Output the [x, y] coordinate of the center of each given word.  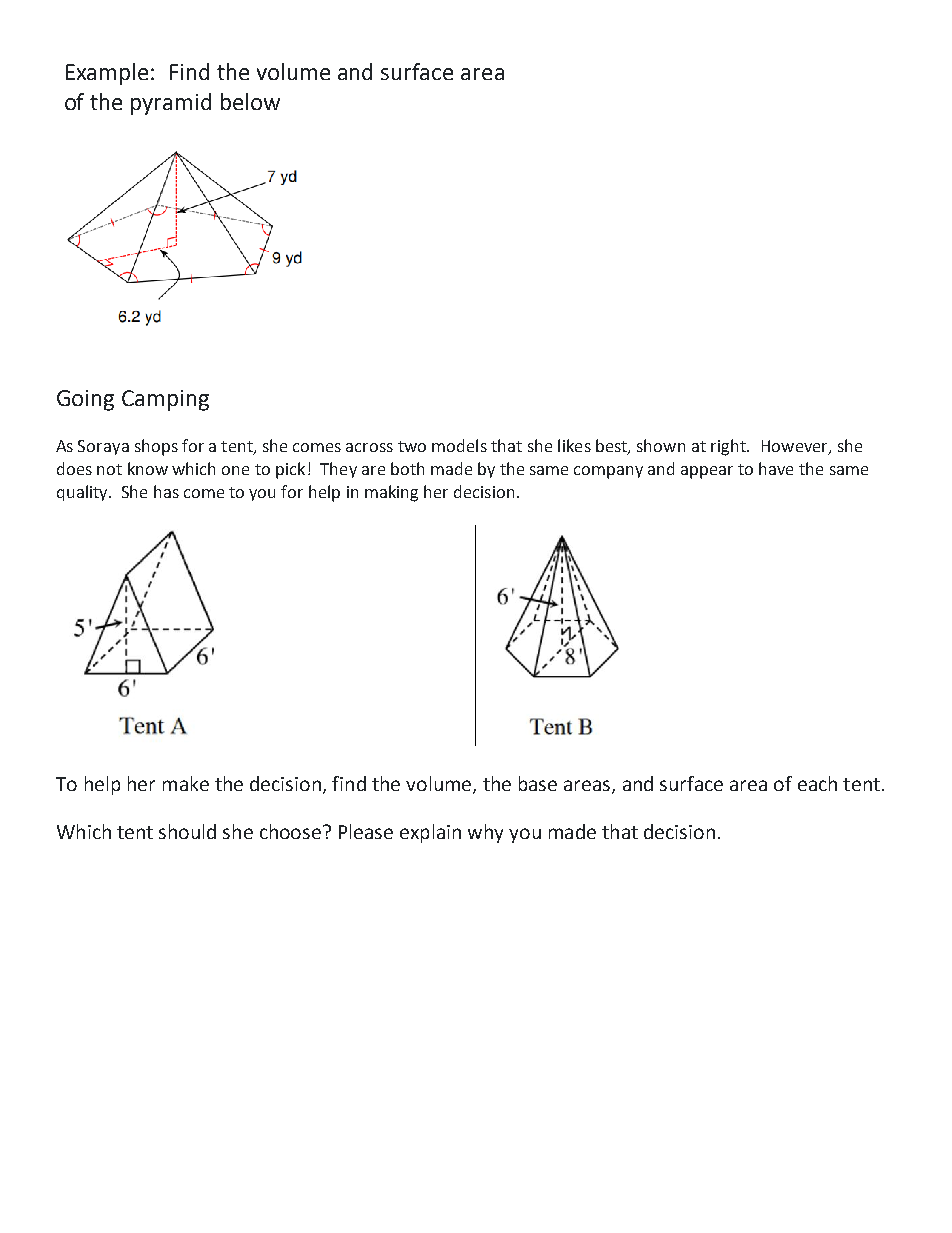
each [817, 783]
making [391, 493]
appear [707, 472]
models [459, 445]
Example [109, 74]
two [412, 446]
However [796, 447]
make [186, 783]
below [250, 101]
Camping [165, 400]
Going [85, 400]
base [538, 783]
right [729, 447]
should [187, 831]
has [166, 491]
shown [661, 445]
